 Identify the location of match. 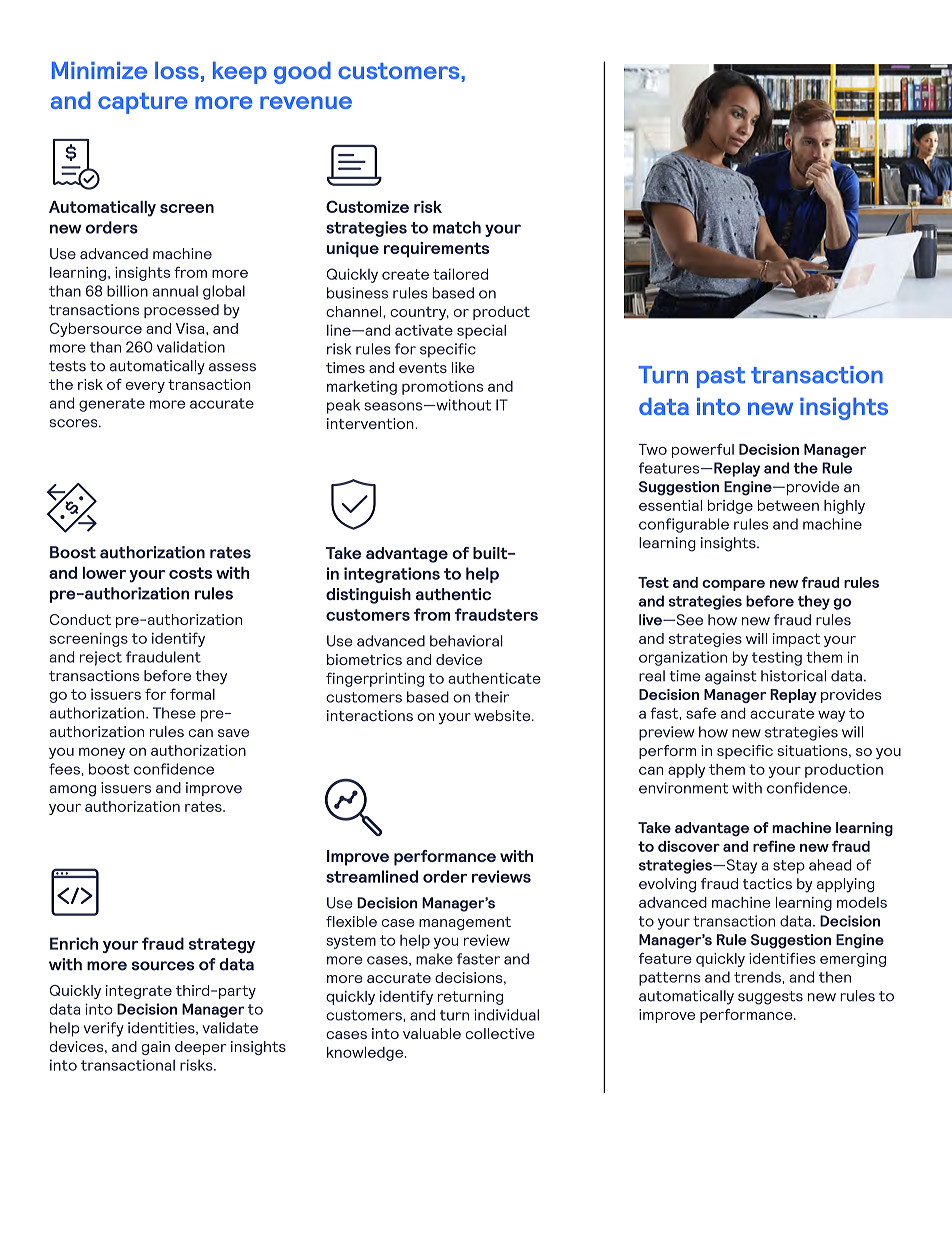
(457, 227).
